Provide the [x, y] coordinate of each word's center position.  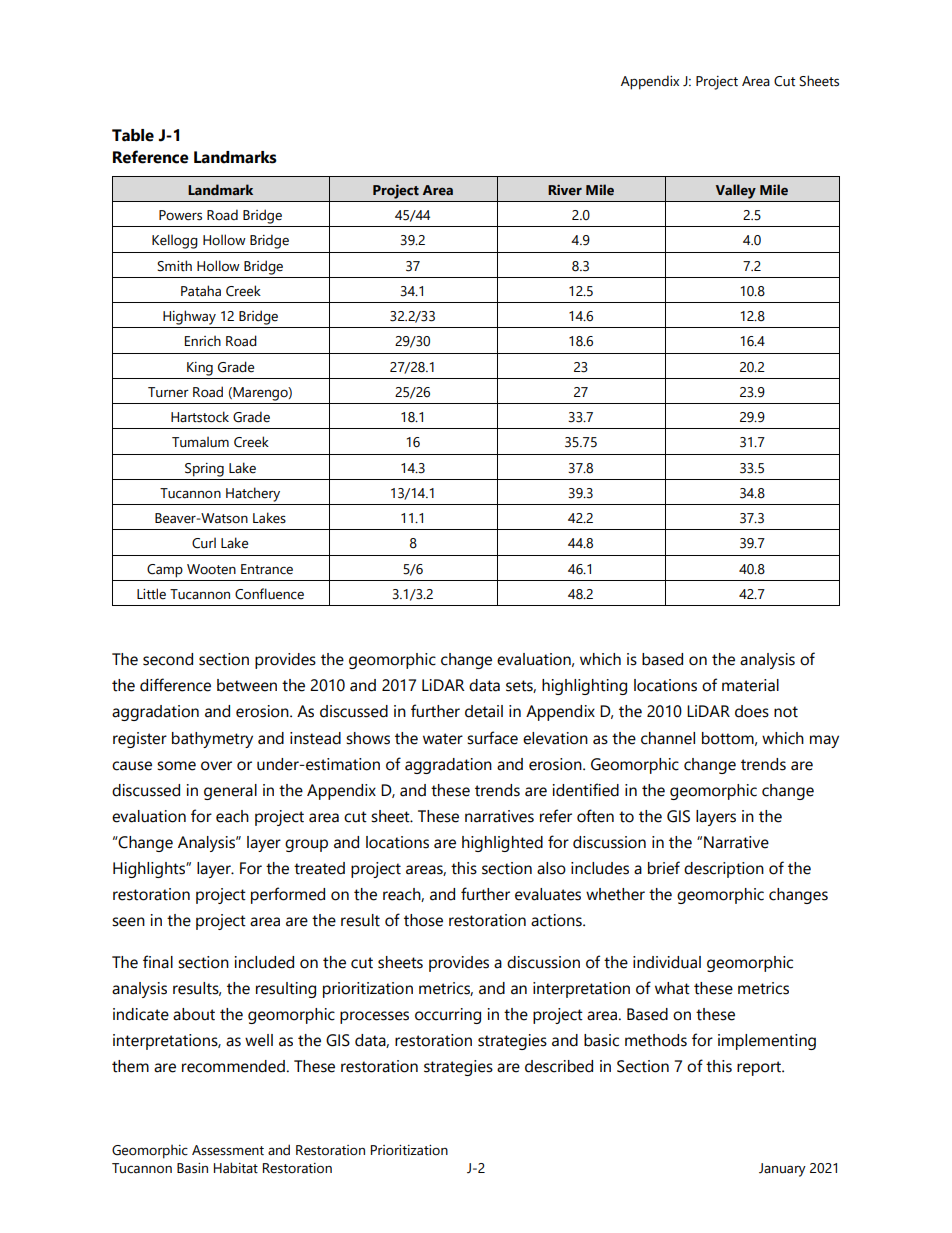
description [724, 870]
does [752, 711]
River [565, 190]
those [423, 920]
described [559, 1066]
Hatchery [253, 494]
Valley [736, 191]
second [168, 659]
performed [288, 895]
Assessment [228, 1150]
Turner [168, 392]
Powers [180, 215]
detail [484, 711]
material [750, 685]
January [782, 1170]
